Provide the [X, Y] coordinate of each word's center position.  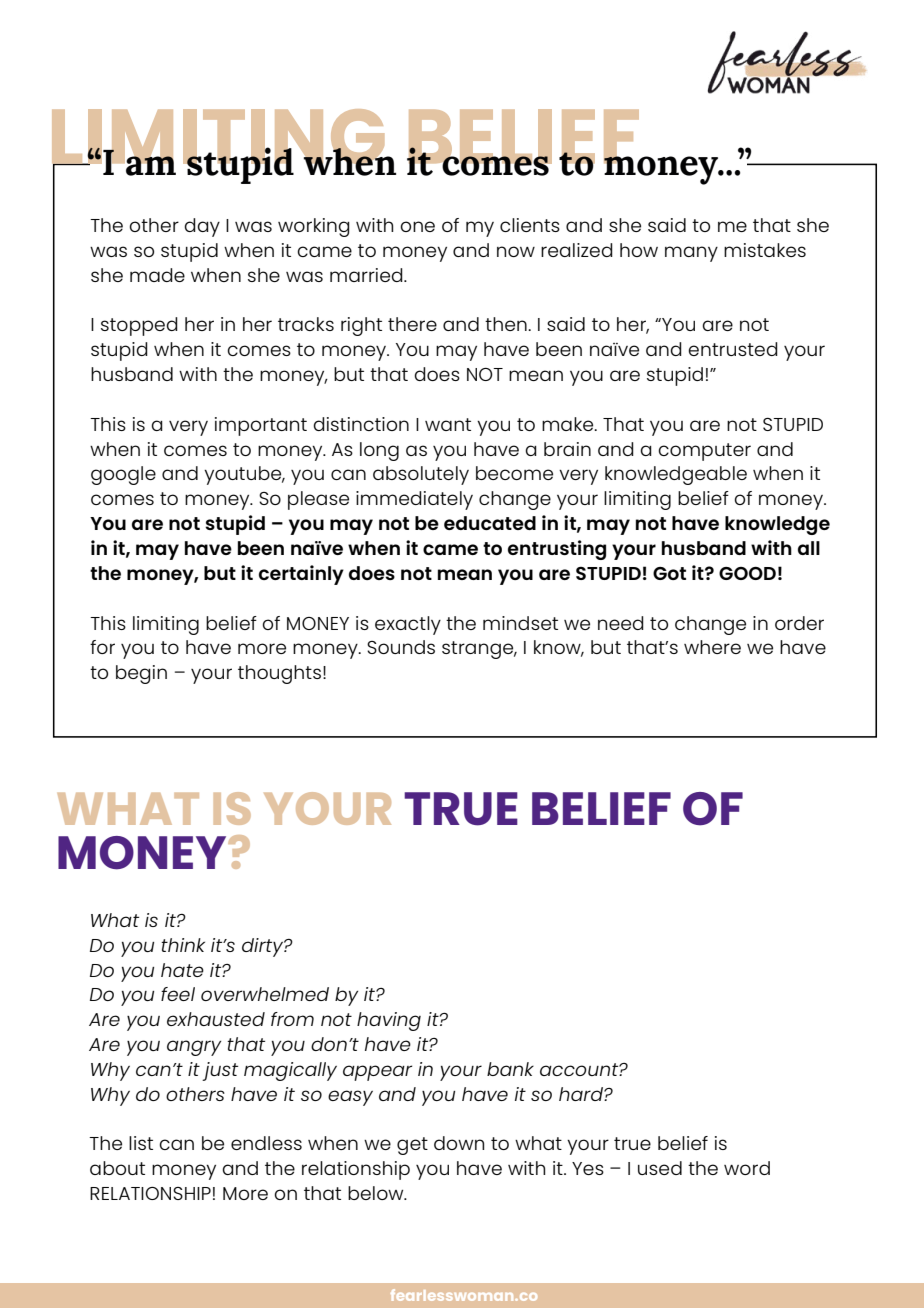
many [691, 254]
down [459, 1143]
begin [141, 674]
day [202, 227]
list [141, 1143]
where [712, 647]
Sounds [401, 647]
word [747, 1168]
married [367, 275]
